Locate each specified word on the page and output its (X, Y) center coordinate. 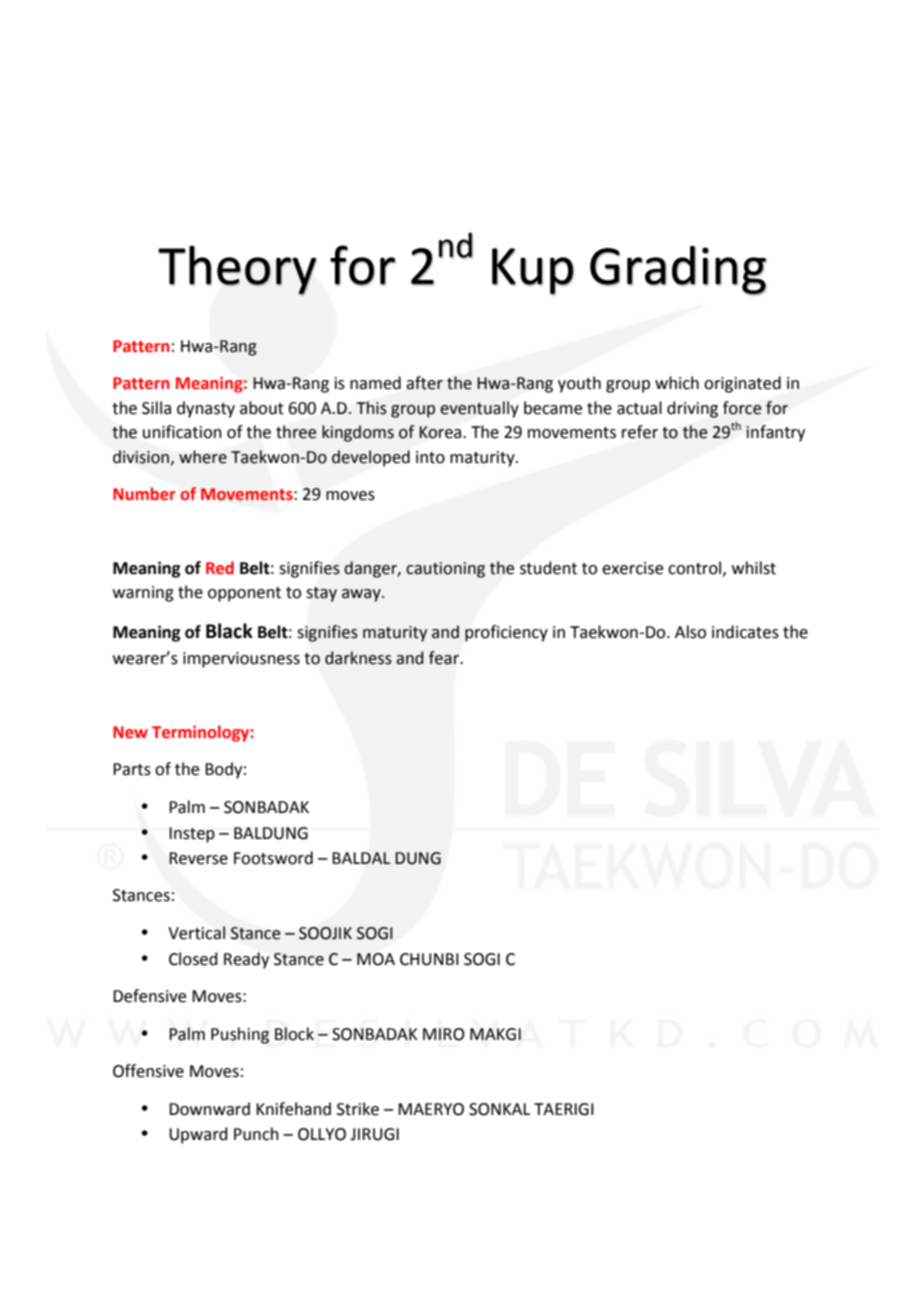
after (424, 383)
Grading (678, 271)
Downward (209, 1109)
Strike (358, 1109)
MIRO (444, 1034)
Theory (237, 271)
